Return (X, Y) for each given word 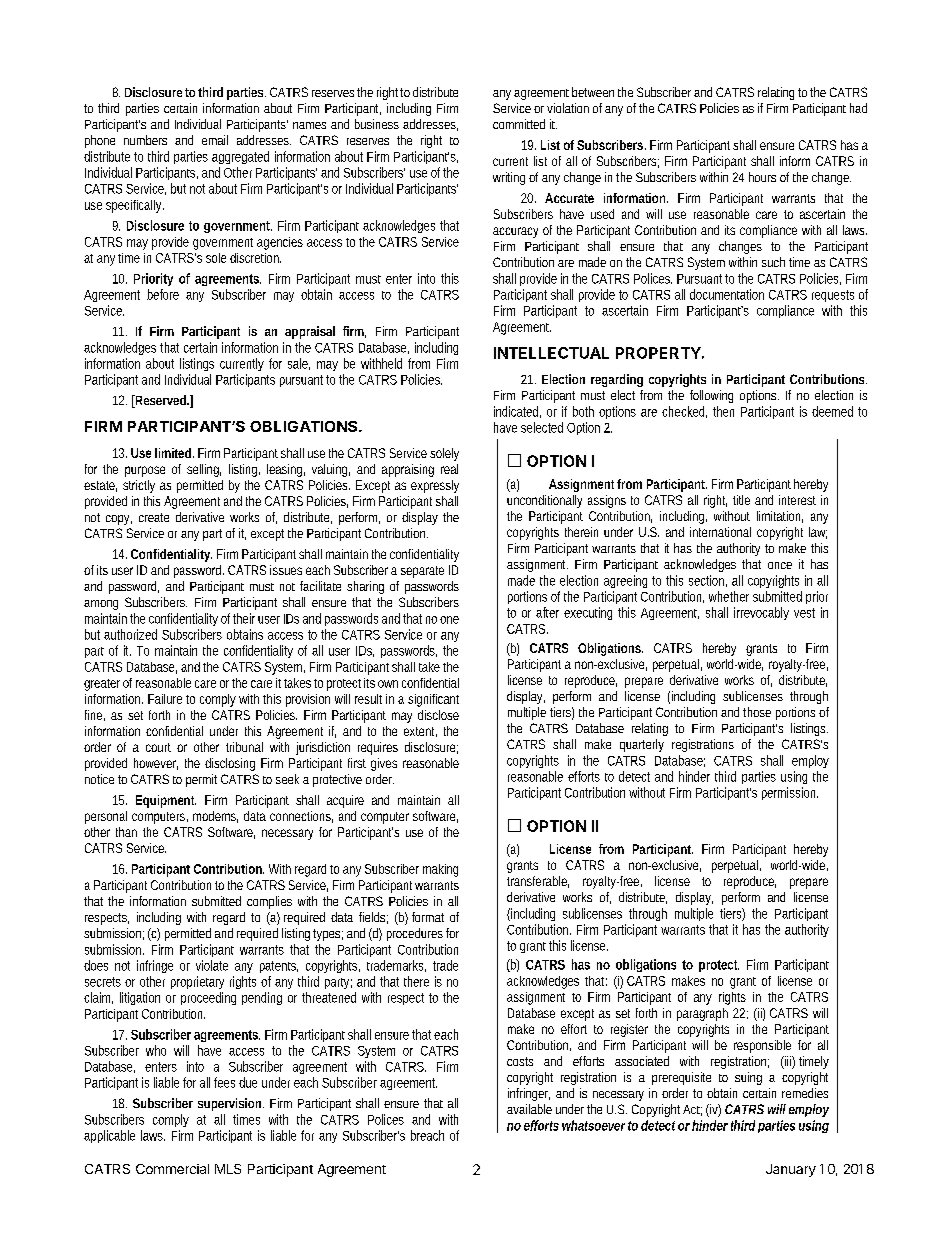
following (711, 396)
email (215, 140)
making (440, 870)
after (547, 612)
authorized (130, 634)
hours (762, 177)
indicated (516, 411)
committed (519, 124)
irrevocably (761, 613)
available (529, 1109)
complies (269, 902)
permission (790, 793)
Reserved (159, 401)
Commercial (172, 1169)
